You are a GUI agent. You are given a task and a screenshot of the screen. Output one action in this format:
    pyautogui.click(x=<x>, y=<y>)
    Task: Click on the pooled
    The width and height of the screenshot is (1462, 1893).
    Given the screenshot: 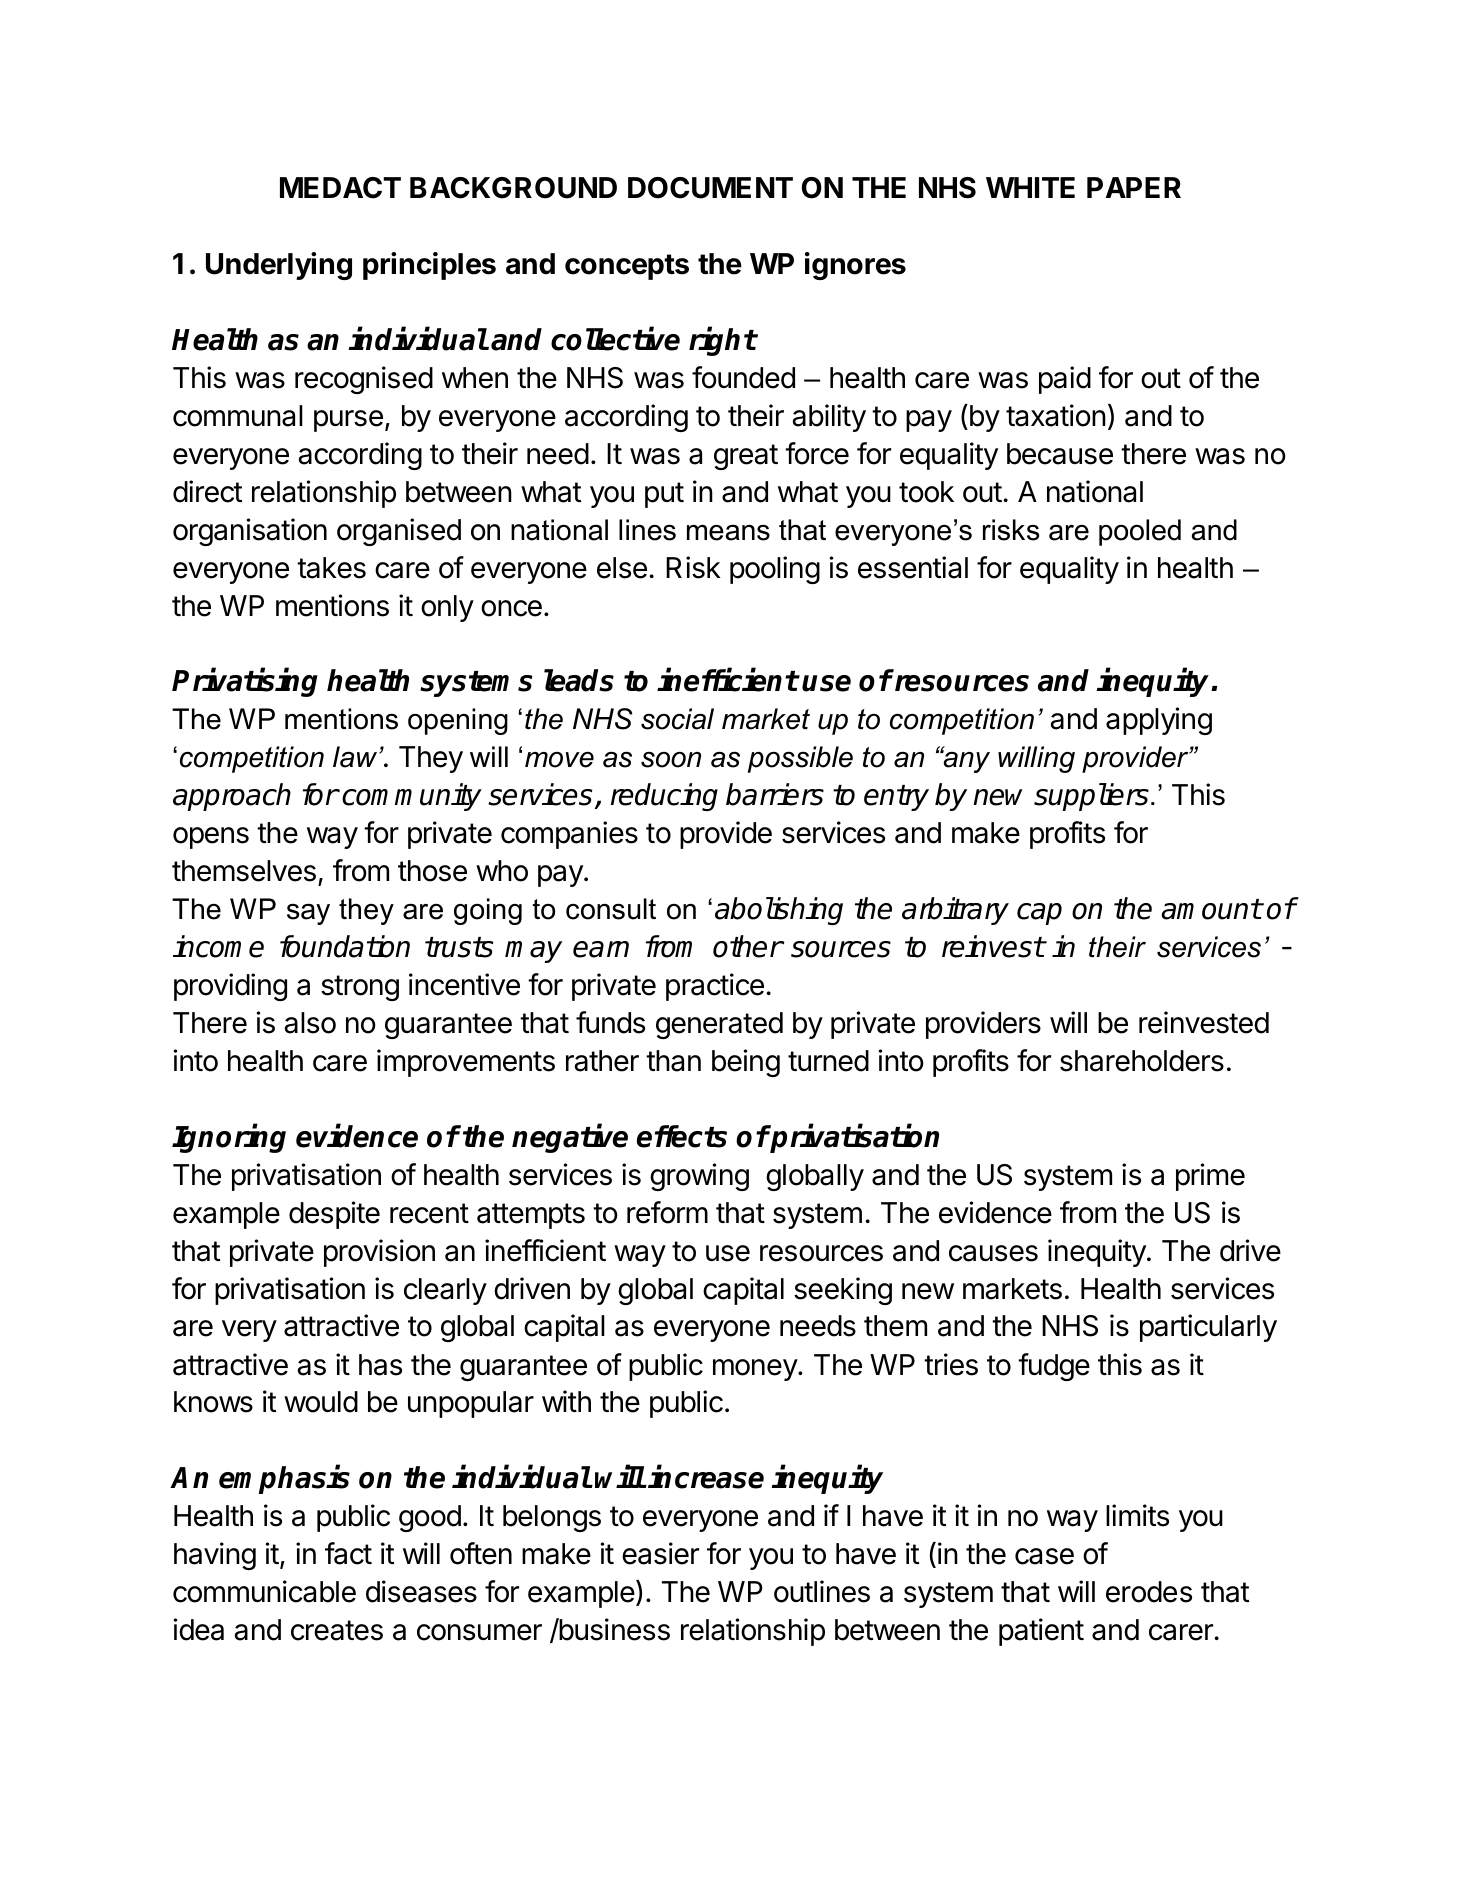 What is the action you would take?
    pyautogui.click(x=1140, y=532)
